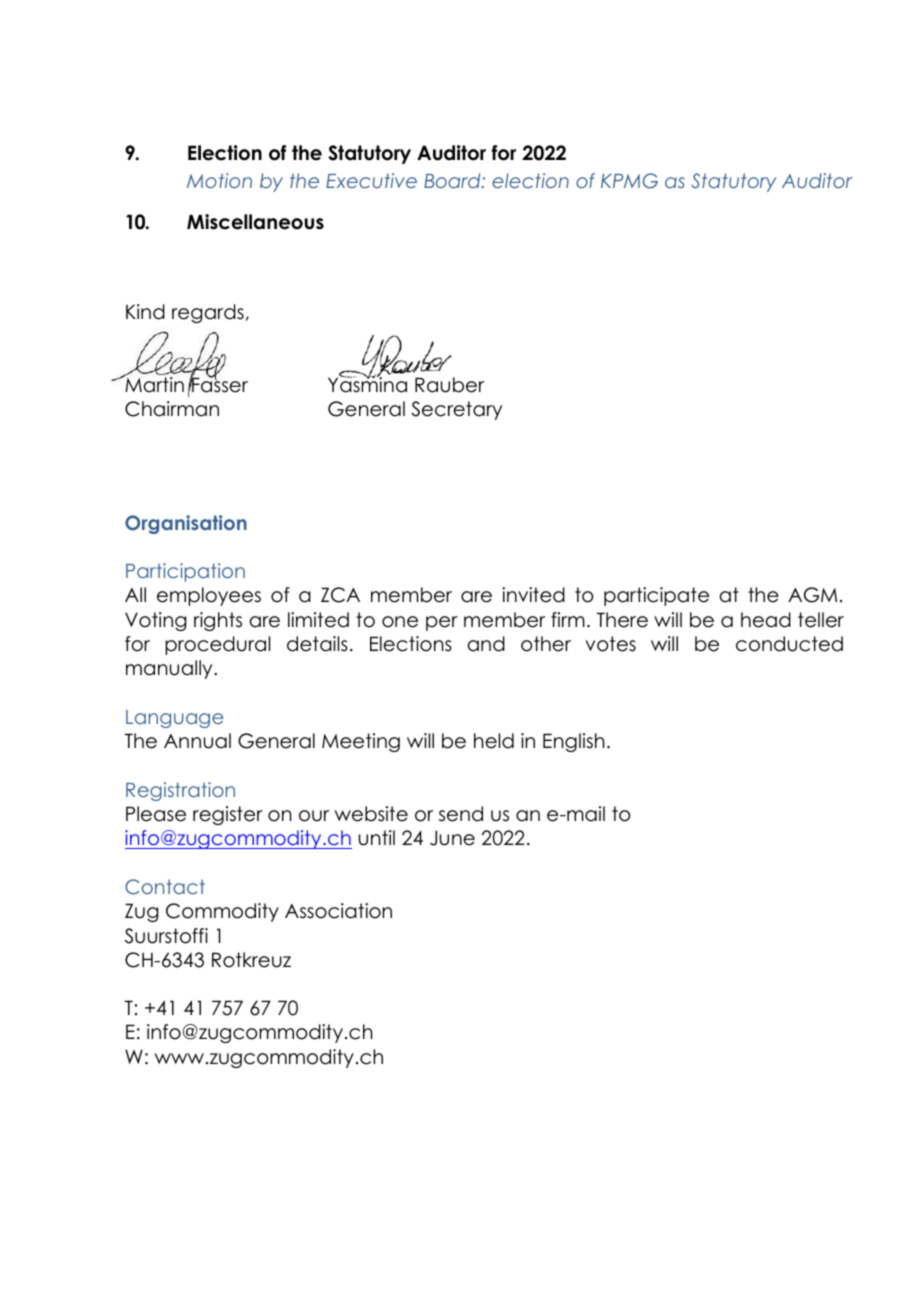  I want to click on AGM, so click(812, 595).
